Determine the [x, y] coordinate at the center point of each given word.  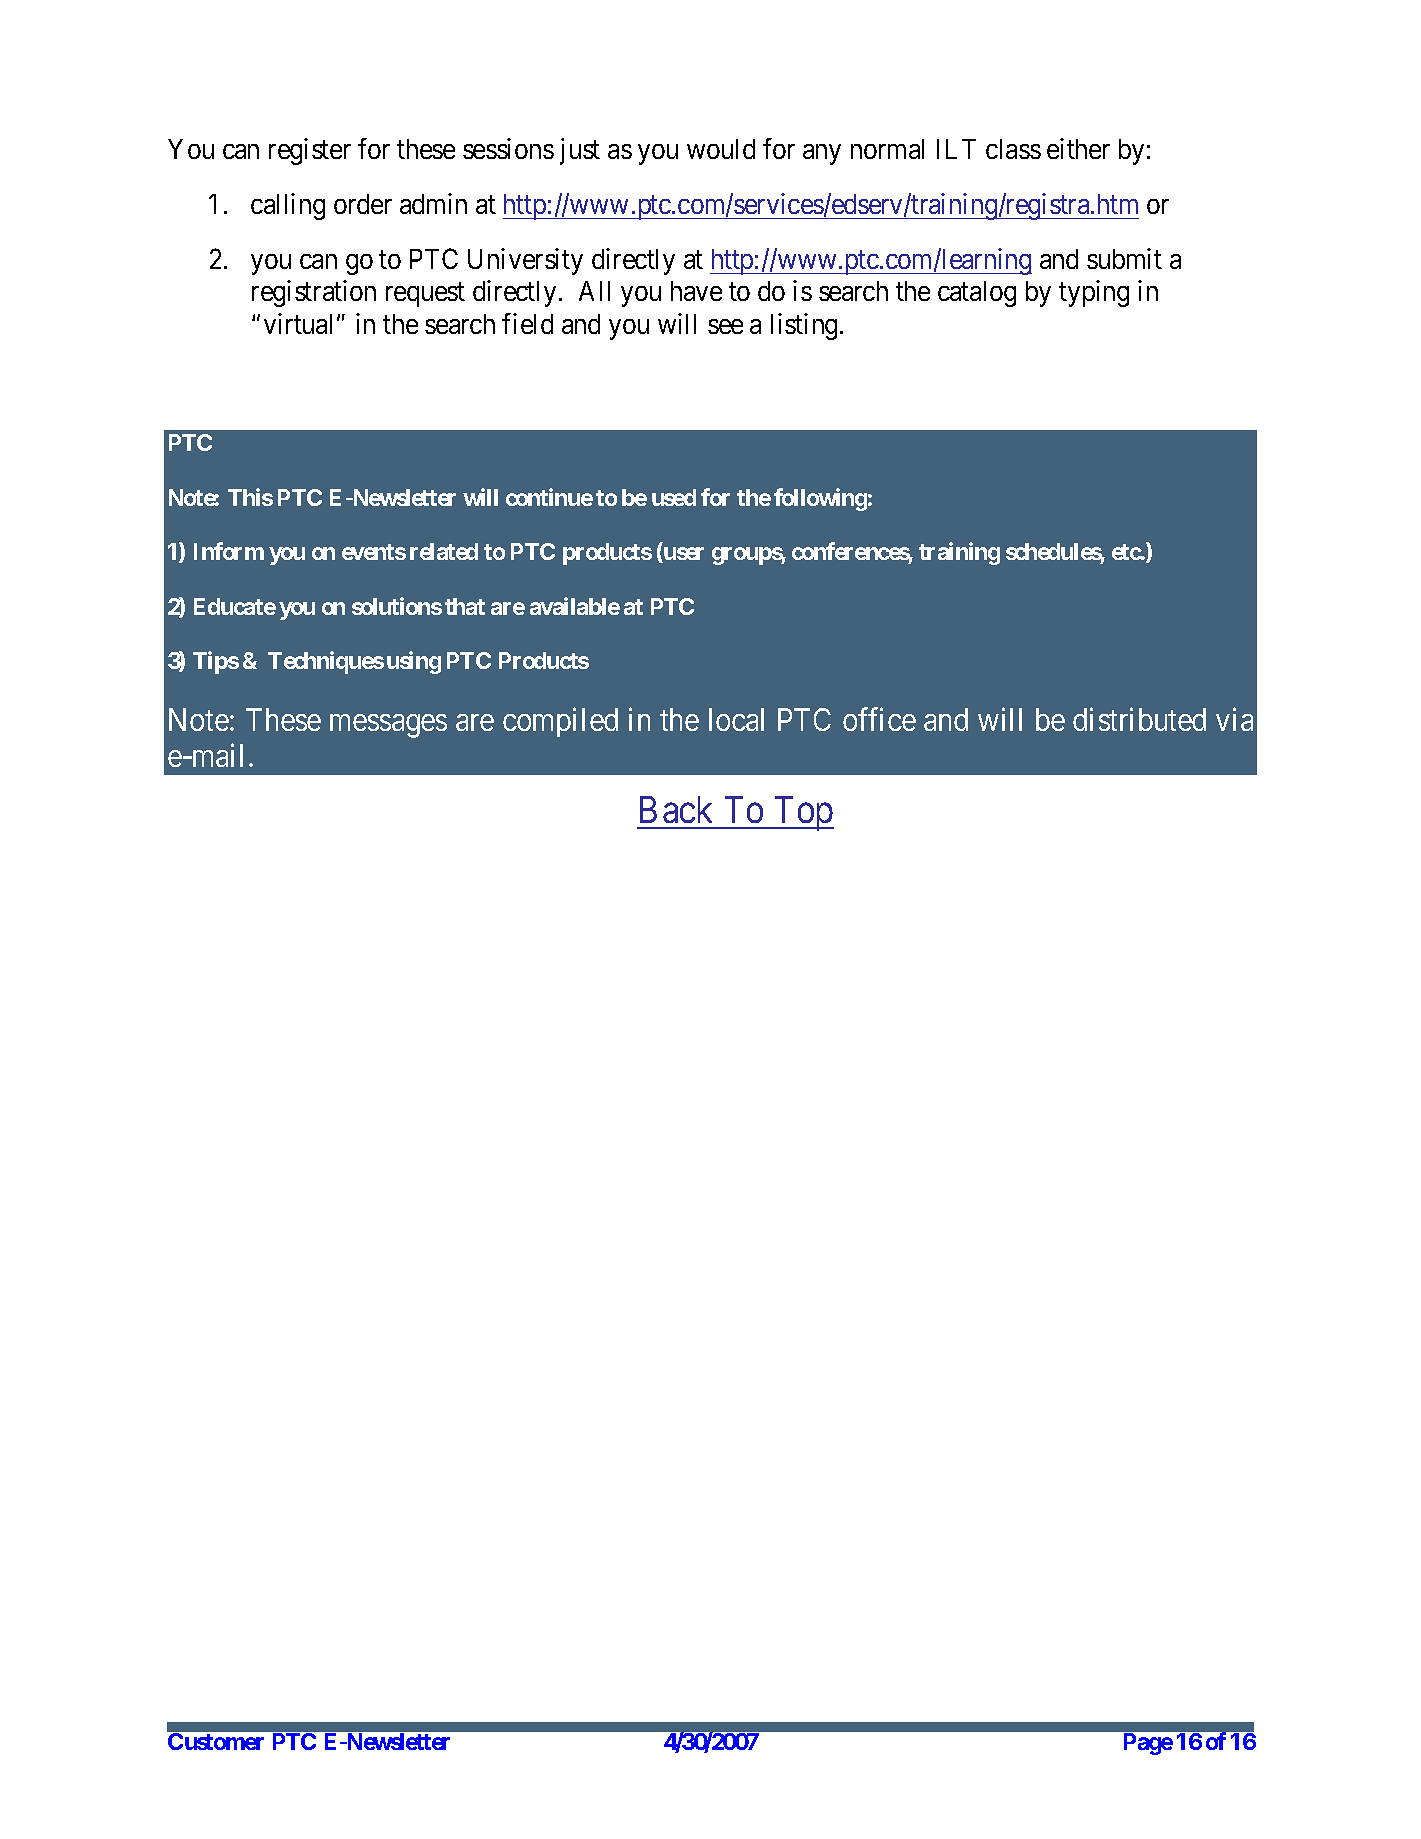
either [1078, 148]
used [674, 497]
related [444, 551]
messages [388, 726]
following [820, 499]
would [721, 149]
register [310, 151]
